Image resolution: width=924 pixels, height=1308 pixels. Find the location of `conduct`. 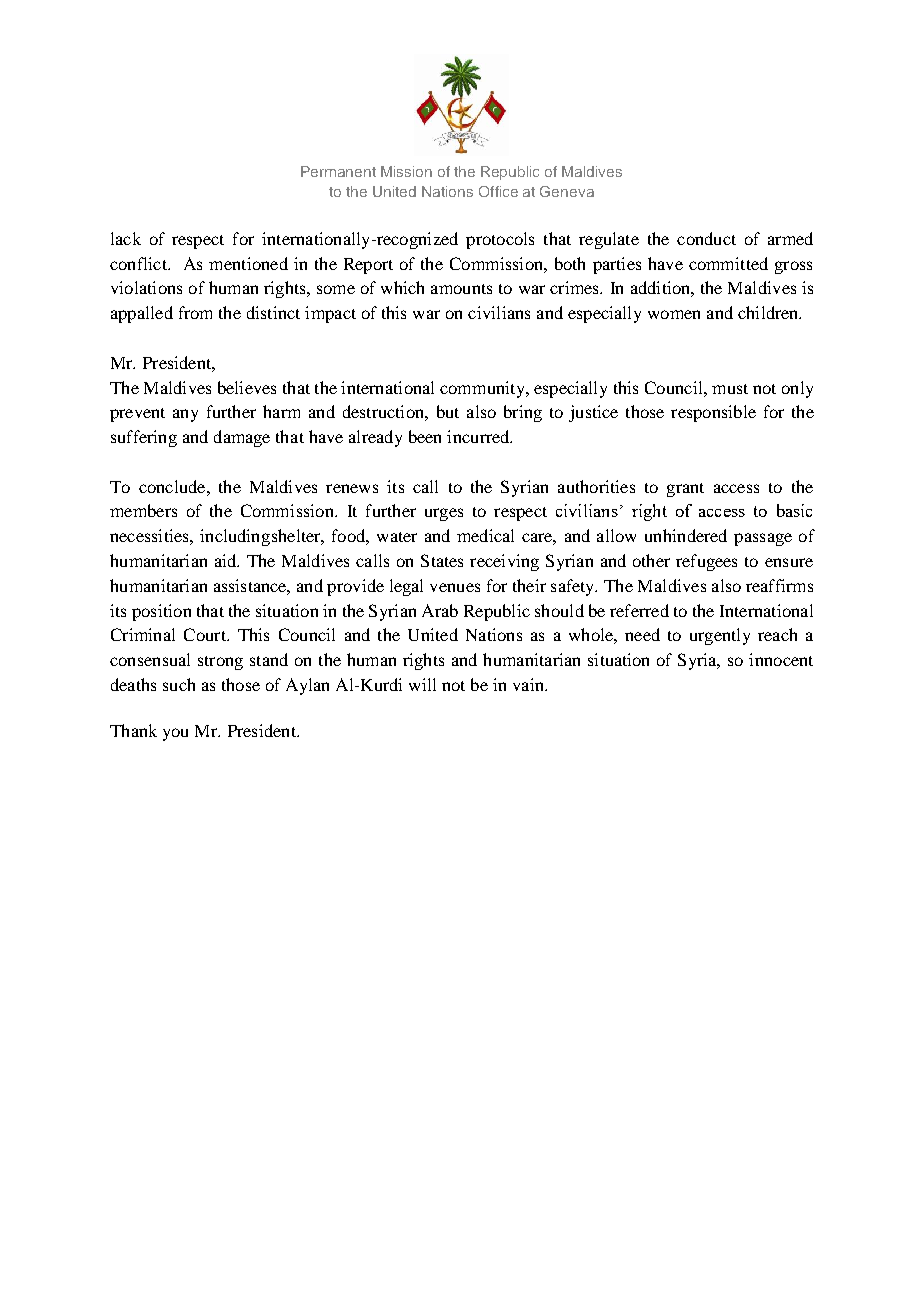

conduct is located at coordinates (706, 238).
